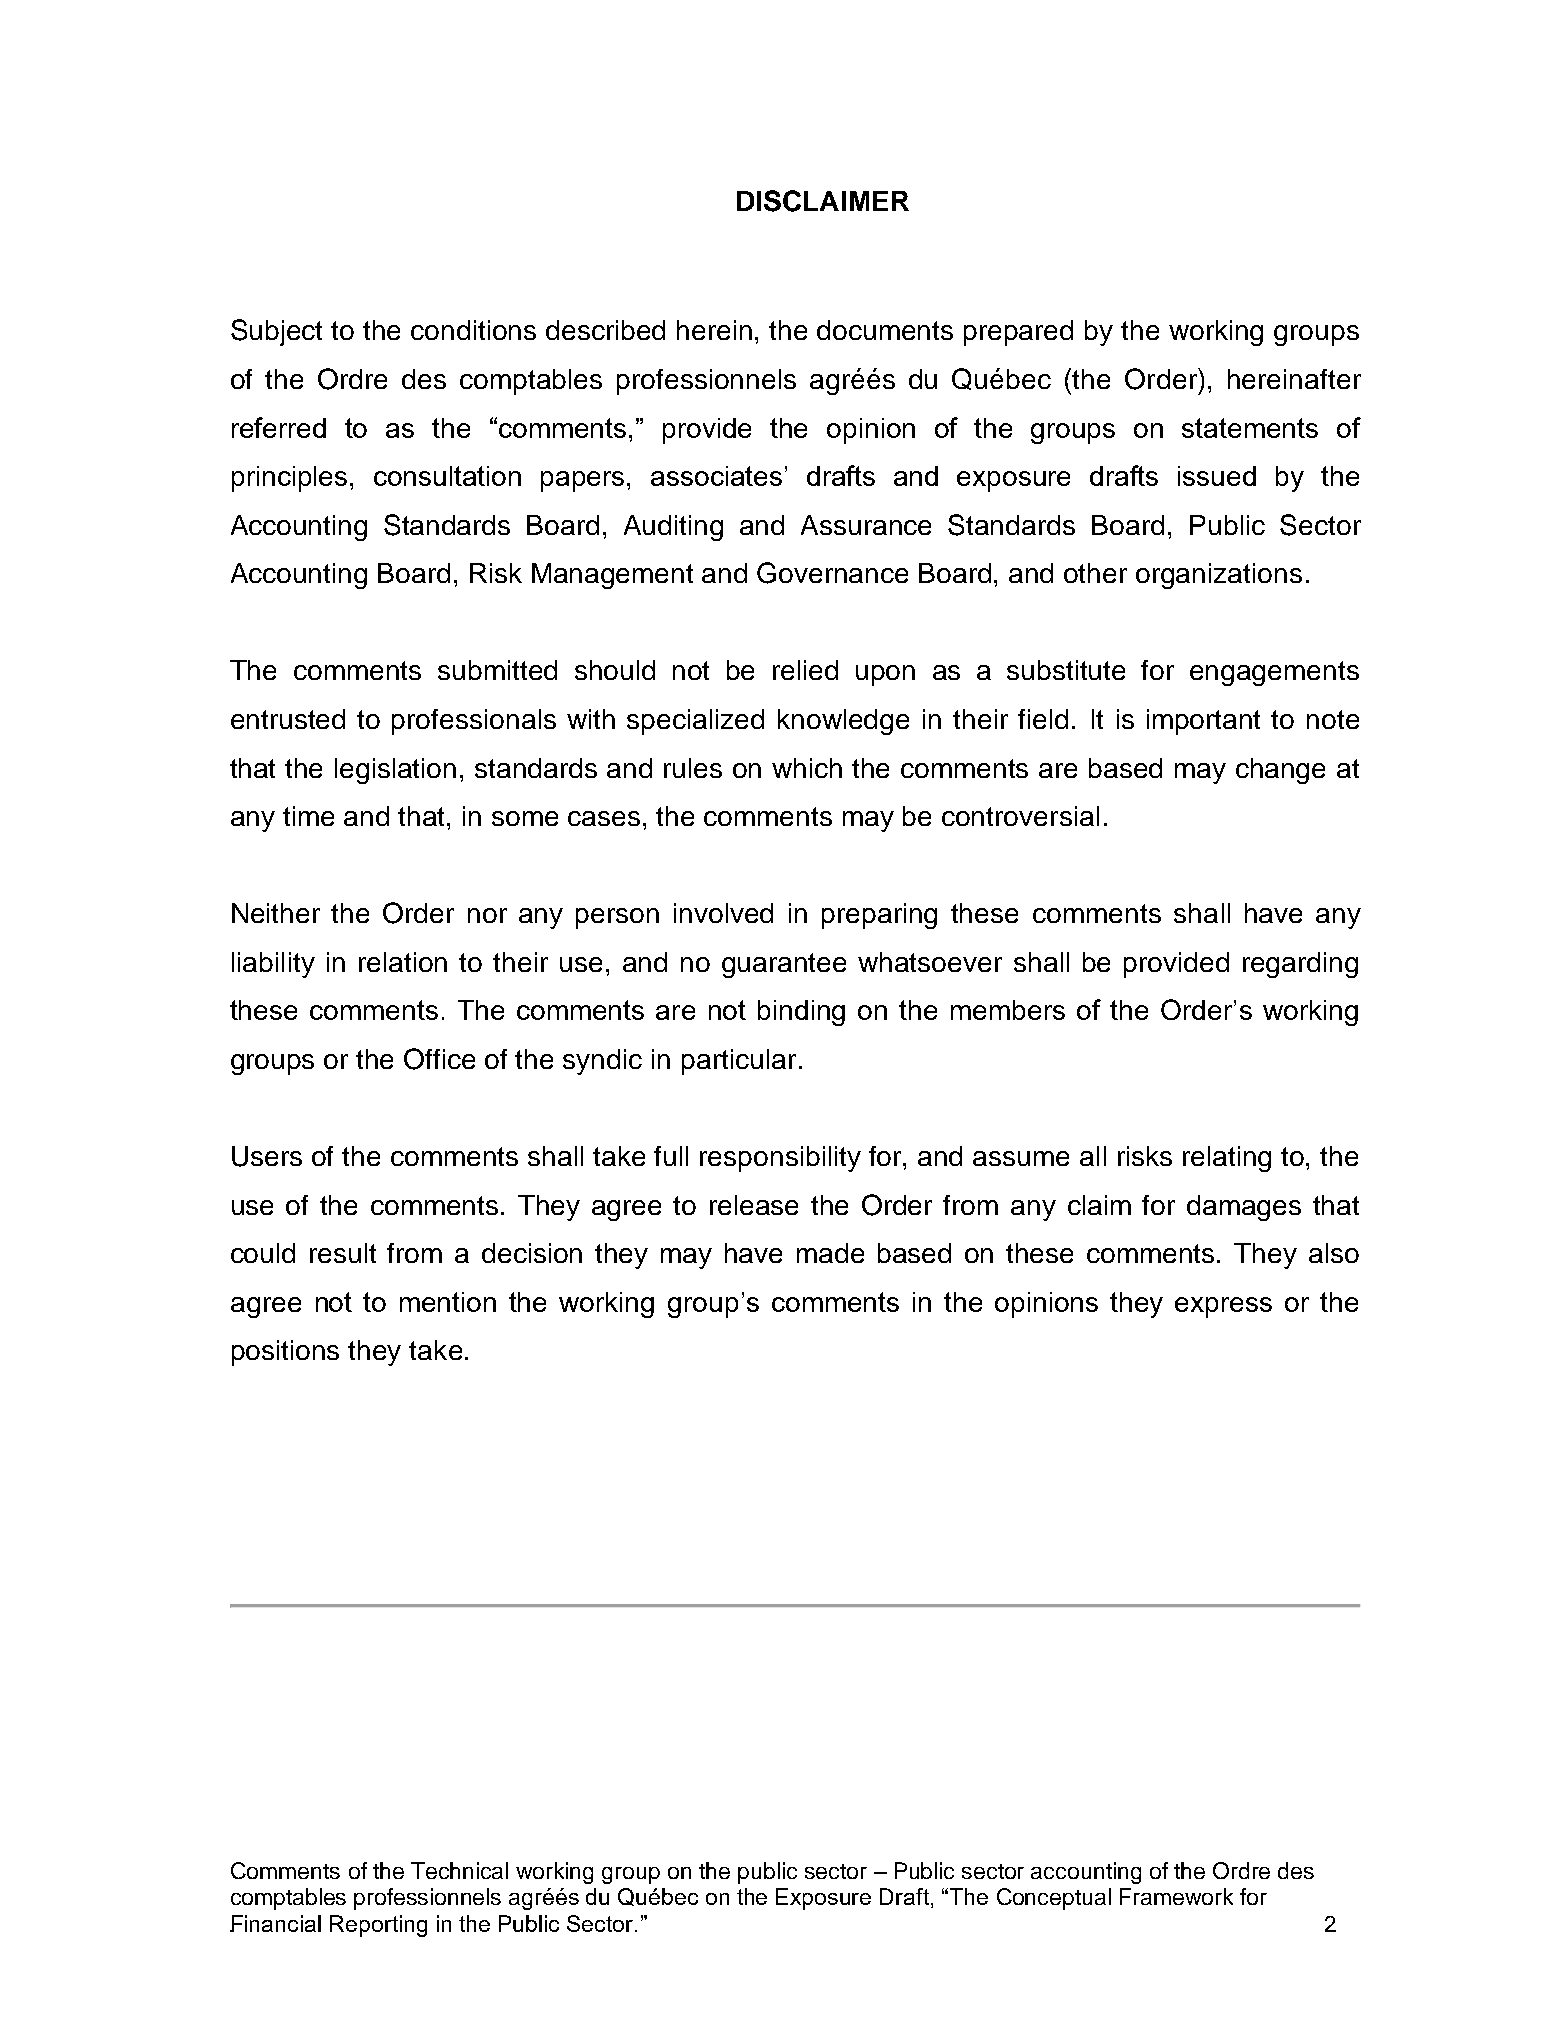 Image resolution: width=1566 pixels, height=2027 pixels. I want to click on Framework, so click(1176, 1896).
